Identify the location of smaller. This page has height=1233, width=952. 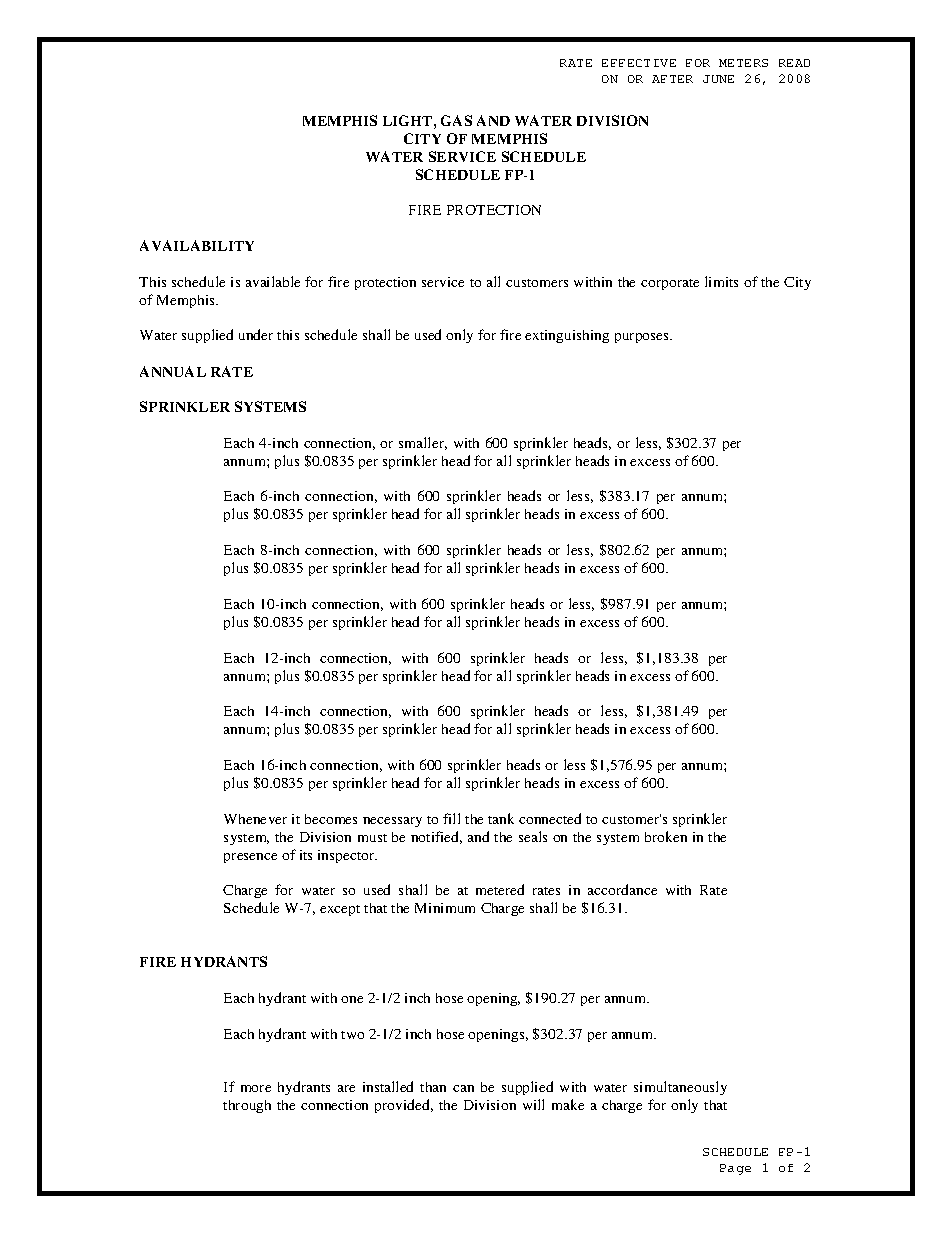
(423, 443).
